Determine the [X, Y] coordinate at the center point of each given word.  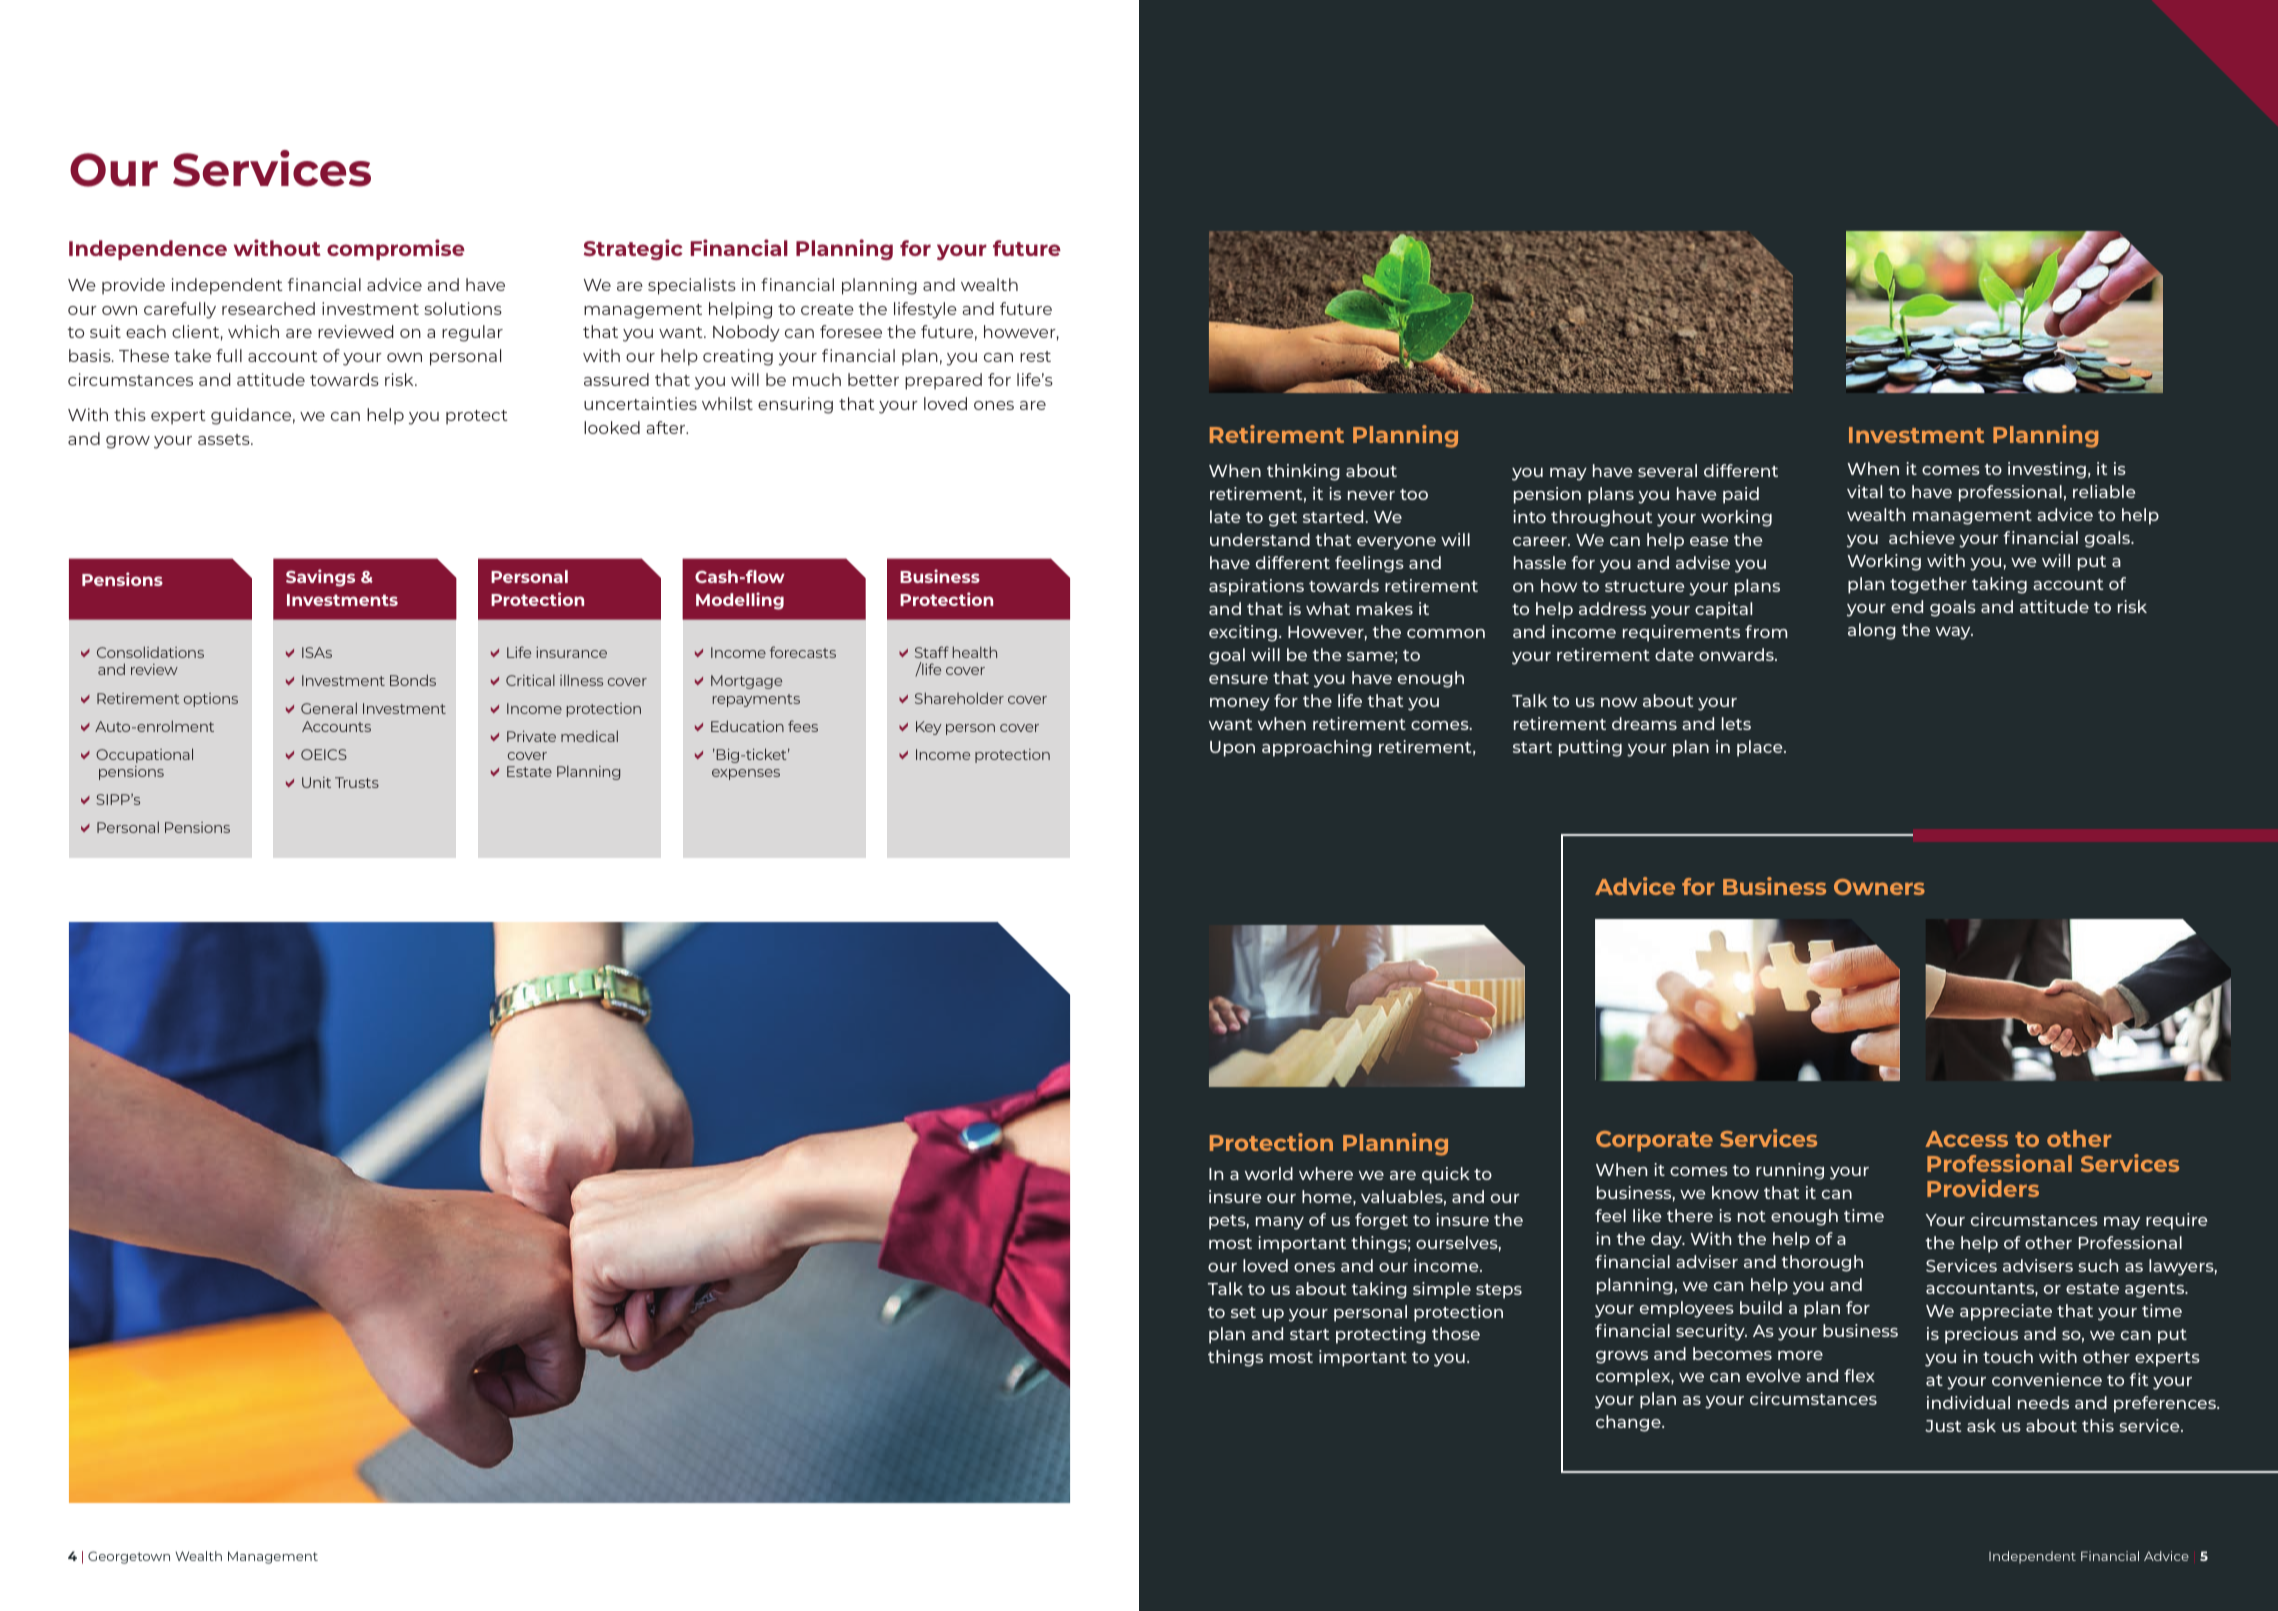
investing [2047, 470]
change [1629, 1423]
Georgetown [129, 1557]
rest [1035, 356]
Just [1943, 1426]
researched [268, 308]
